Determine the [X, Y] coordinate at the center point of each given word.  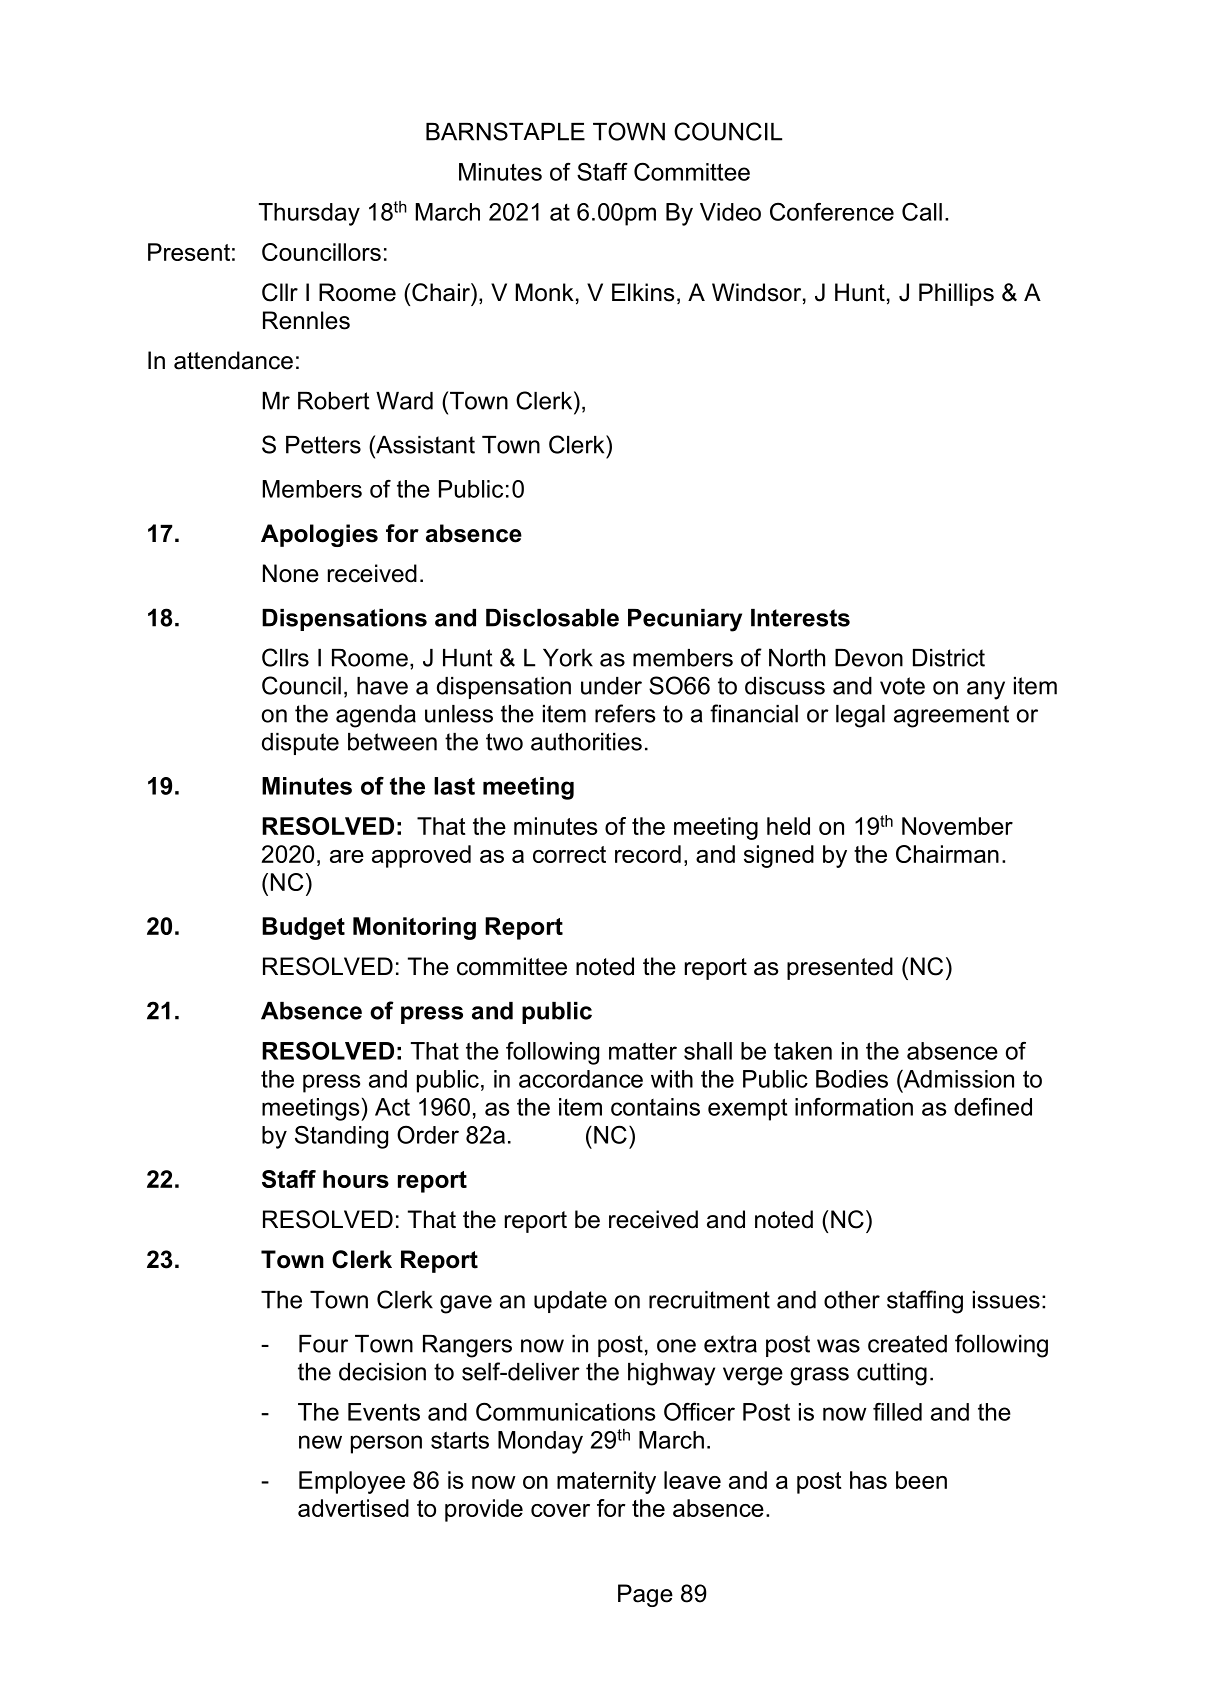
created [907, 1344]
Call [922, 211]
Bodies [852, 1079]
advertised [353, 1508]
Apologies [319, 535]
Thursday [309, 214]
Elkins [643, 292]
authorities [586, 742]
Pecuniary [685, 620]
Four [323, 1344]
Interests [800, 618]
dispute [300, 744]
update [570, 1302]
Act [392, 1107]
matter [643, 1051]
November [957, 826]
